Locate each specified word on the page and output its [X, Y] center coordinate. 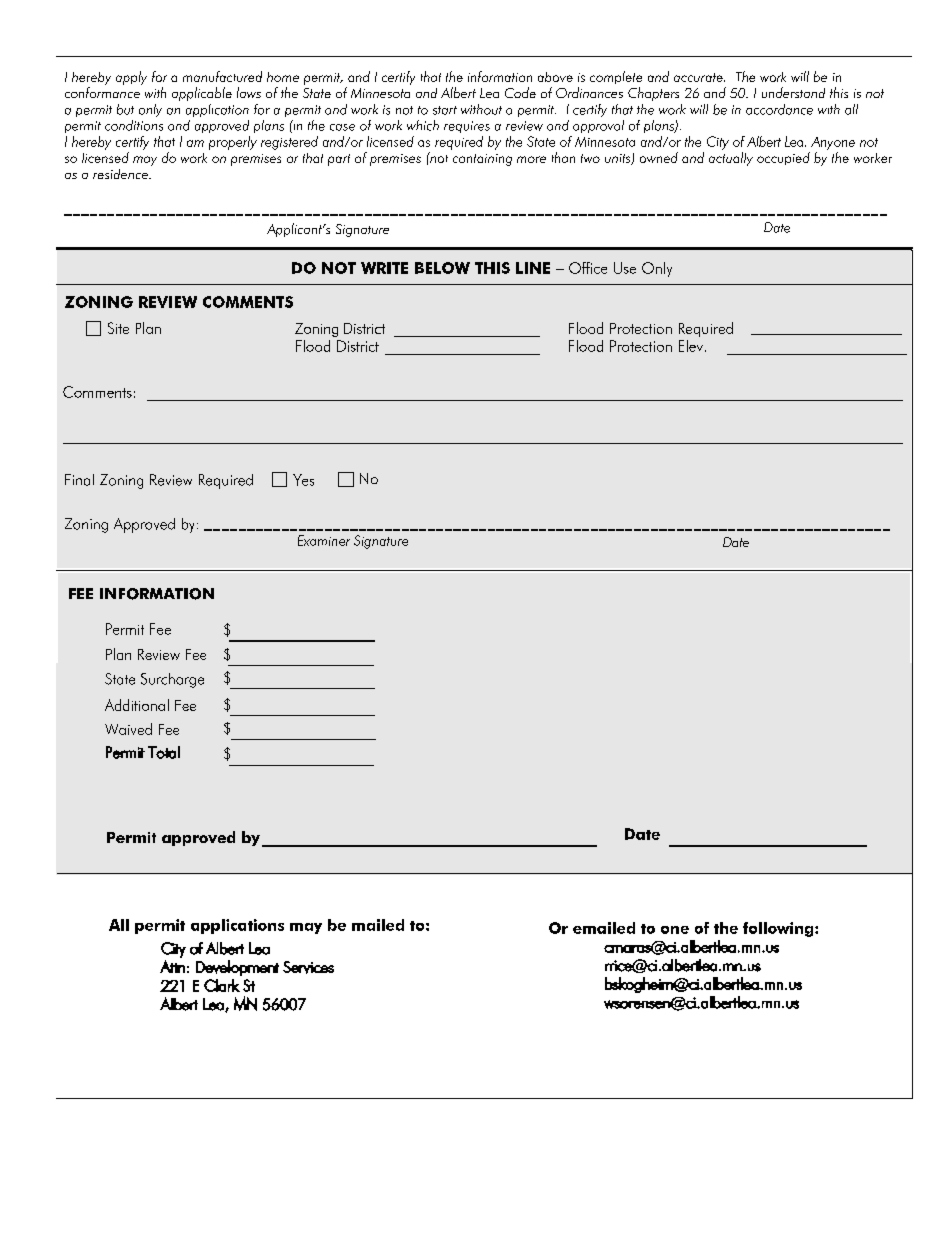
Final [79, 480]
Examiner [324, 540]
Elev [691, 346]
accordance [779, 109]
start [445, 110]
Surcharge [172, 680]
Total [164, 752]
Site [118, 328]
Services [308, 967]
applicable [202, 94]
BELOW [442, 268]
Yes [303, 480]
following [779, 929]
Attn [172, 966]
